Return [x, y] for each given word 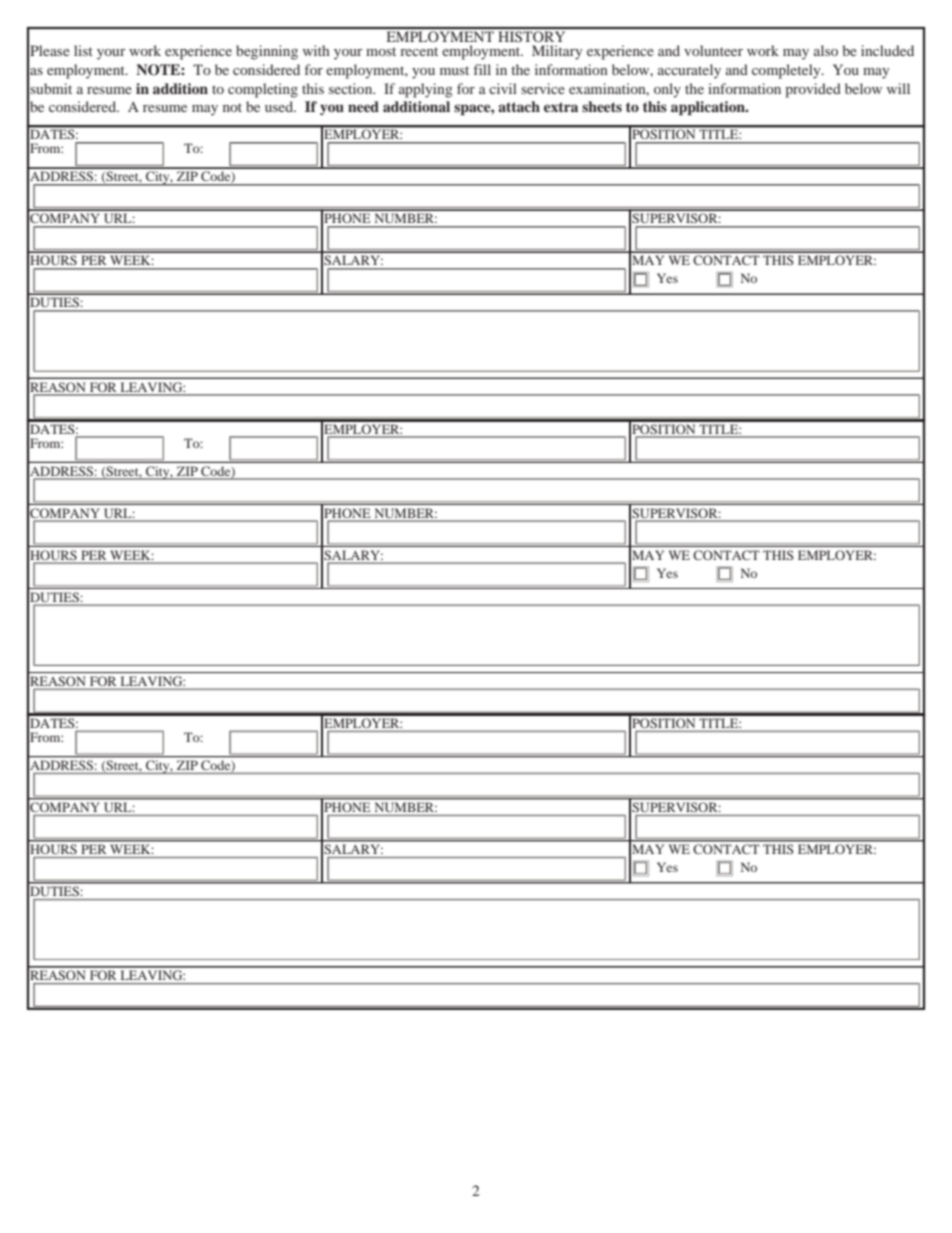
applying [426, 90]
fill [482, 69]
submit [51, 88]
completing [263, 90]
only [667, 90]
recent [419, 51]
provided [813, 90]
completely [787, 71]
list [83, 50]
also [826, 50]
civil [503, 88]
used [280, 106]
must [454, 70]
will [898, 88]
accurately [689, 71]
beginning [267, 52]
